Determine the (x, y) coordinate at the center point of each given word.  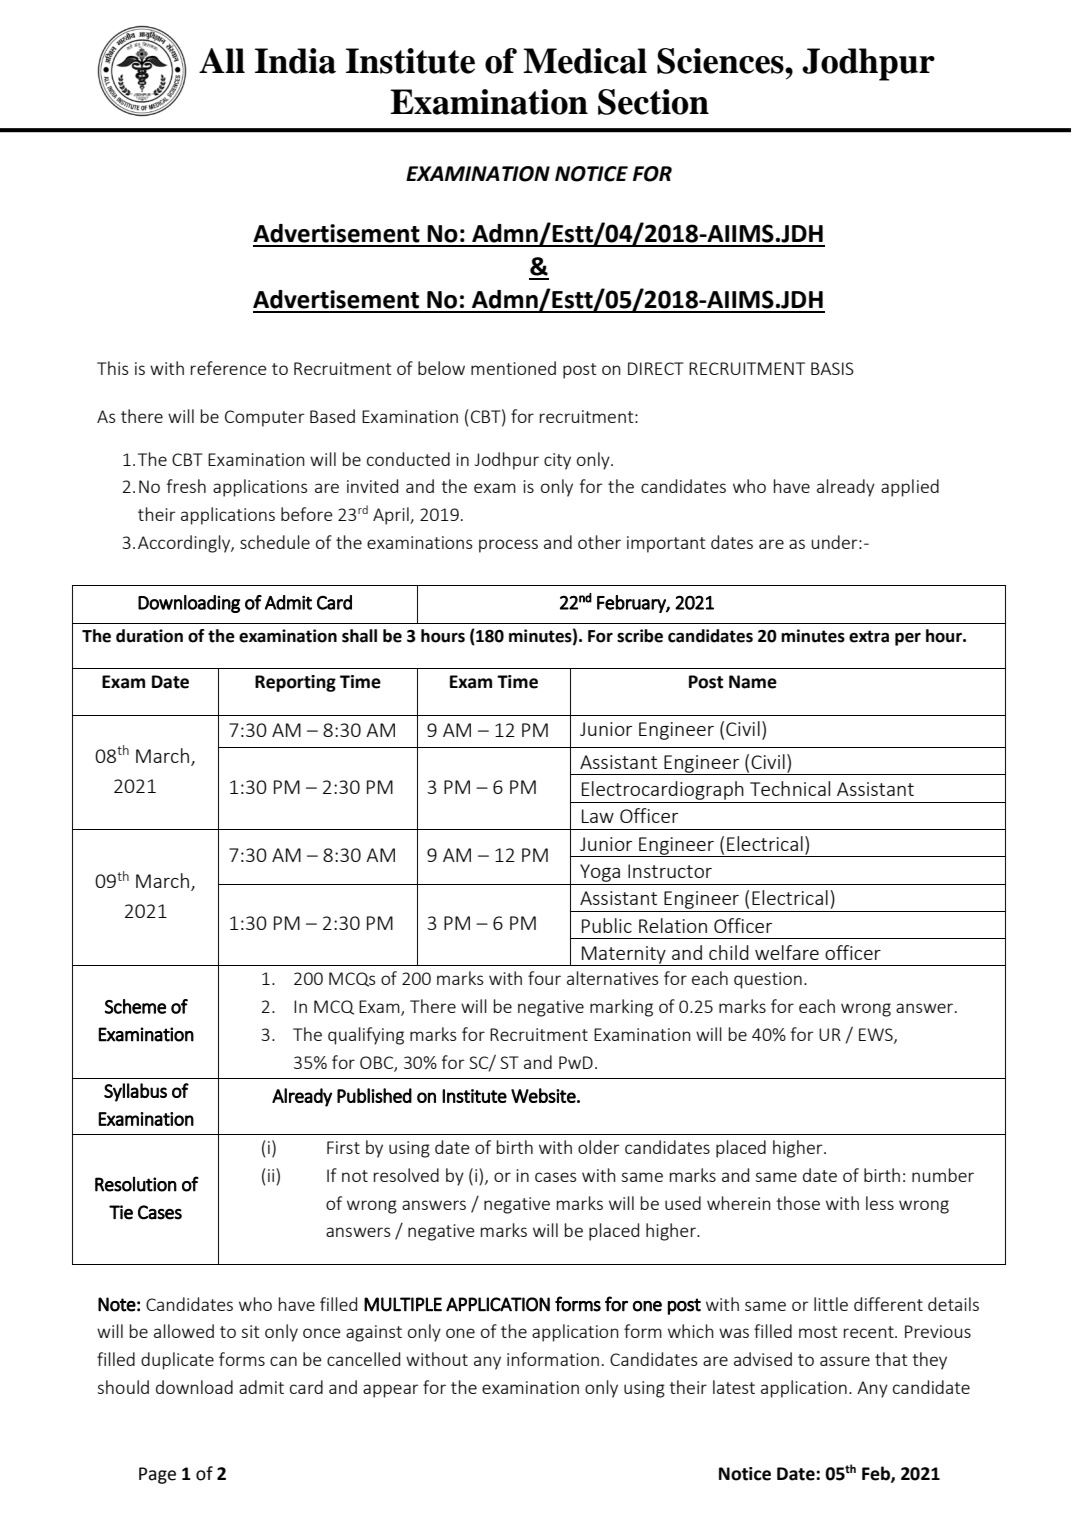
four (544, 978)
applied (910, 488)
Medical (585, 61)
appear (391, 1391)
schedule (275, 542)
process (508, 546)
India (295, 61)
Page (157, 1475)
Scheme (135, 1006)
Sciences (721, 61)
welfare (787, 952)
